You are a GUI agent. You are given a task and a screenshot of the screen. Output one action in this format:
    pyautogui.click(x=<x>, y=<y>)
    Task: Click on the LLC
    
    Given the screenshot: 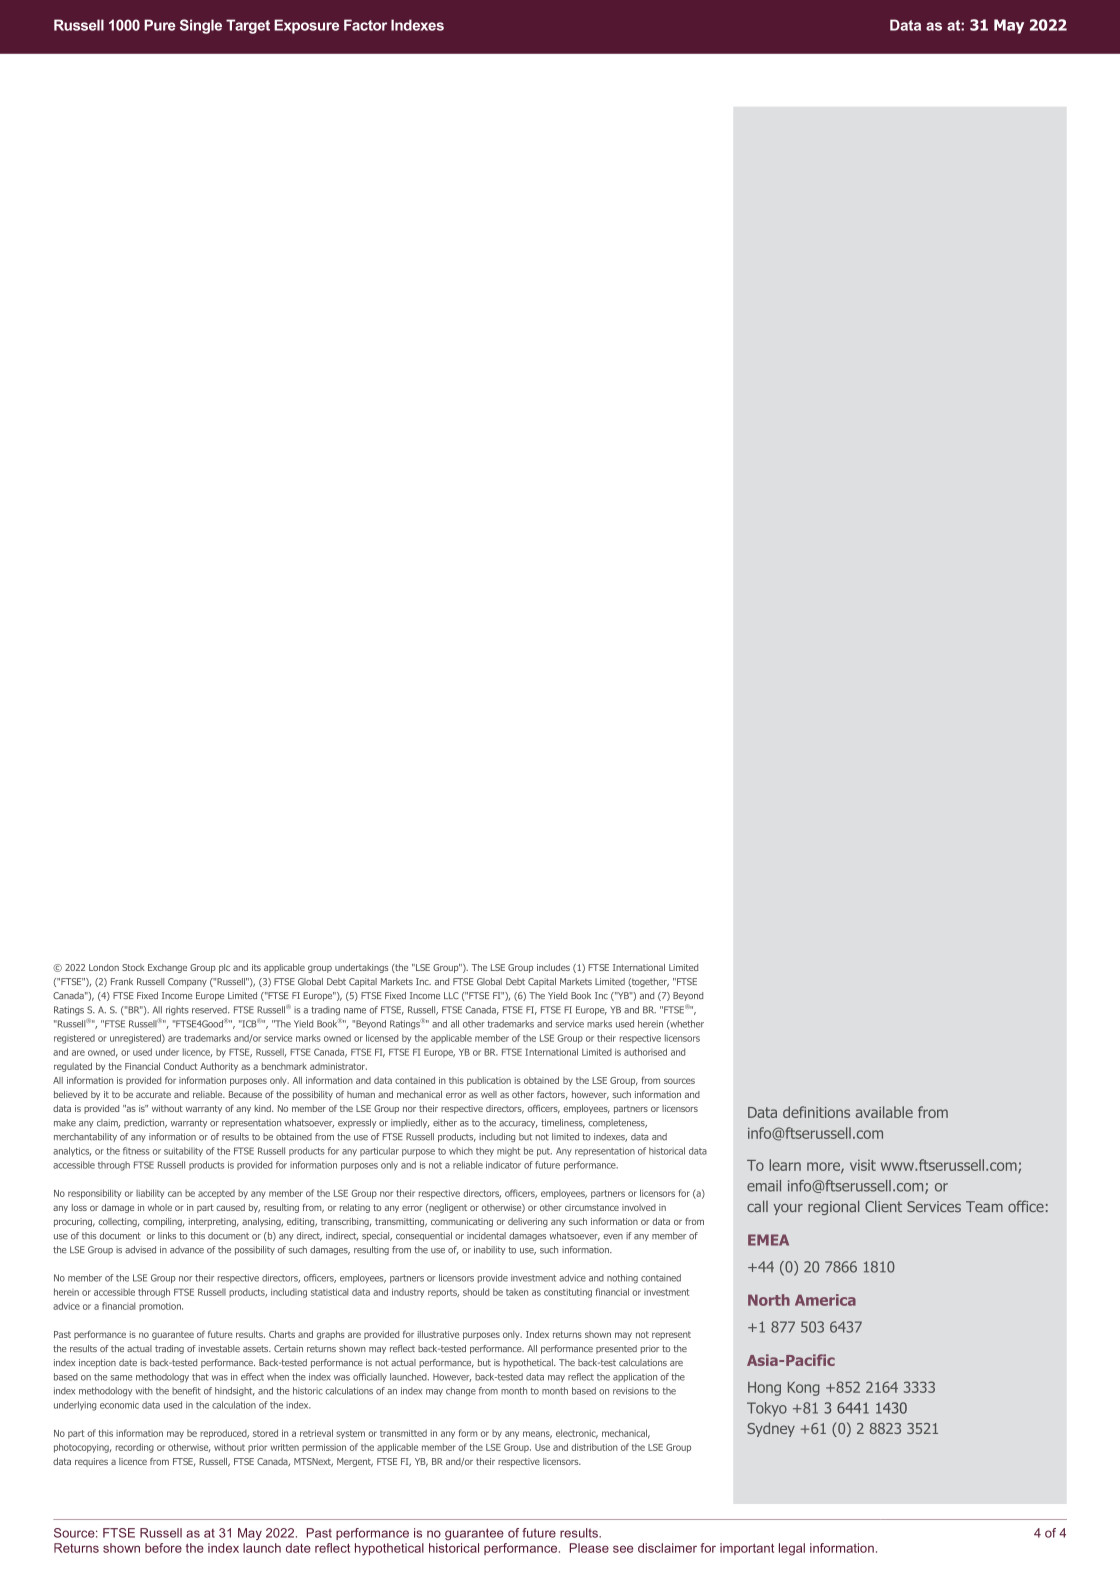 What is the action you would take?
    pyautogui.click(x=451, y=995)
